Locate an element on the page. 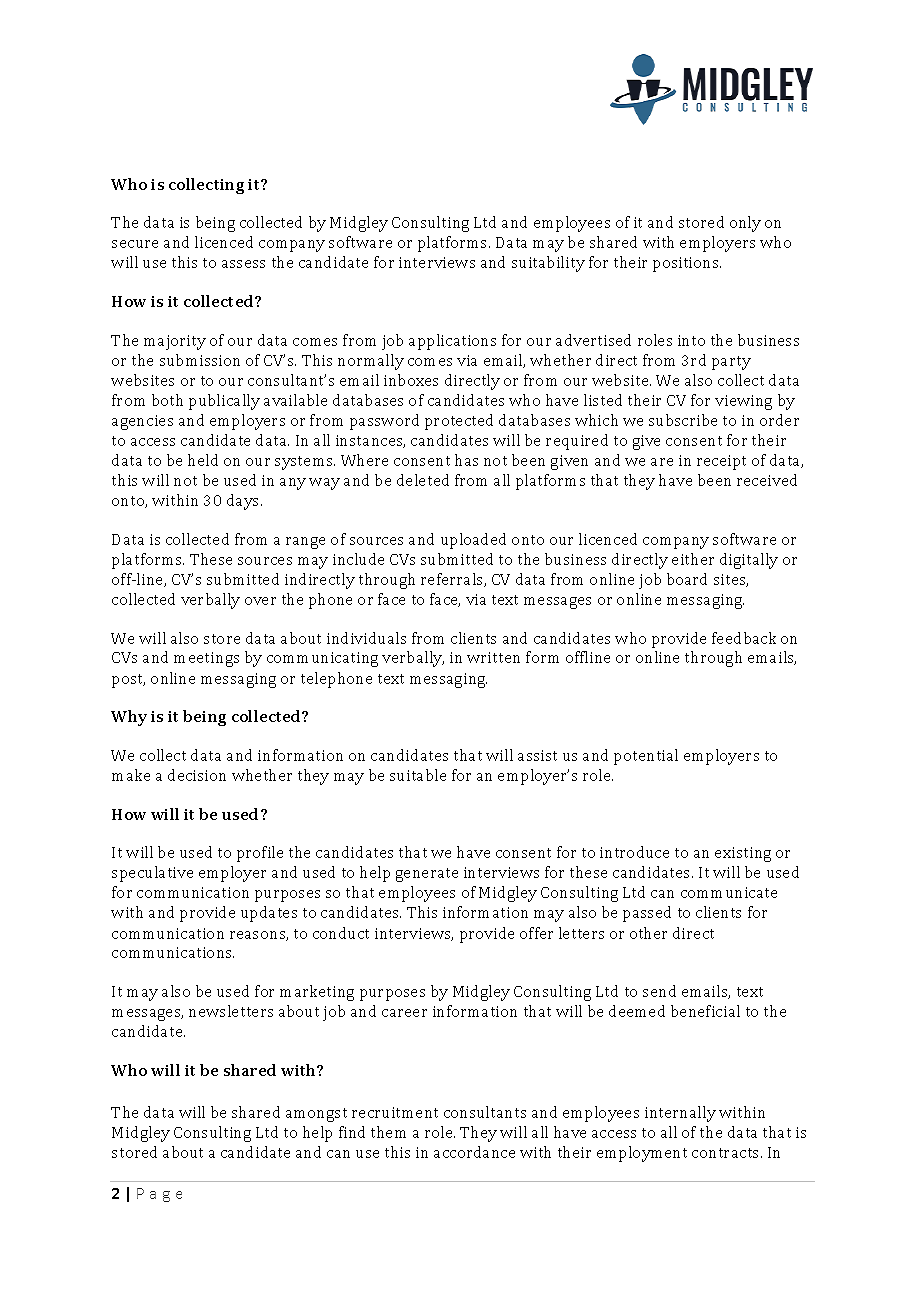  accordance is located at coordinates (474, 1152).
